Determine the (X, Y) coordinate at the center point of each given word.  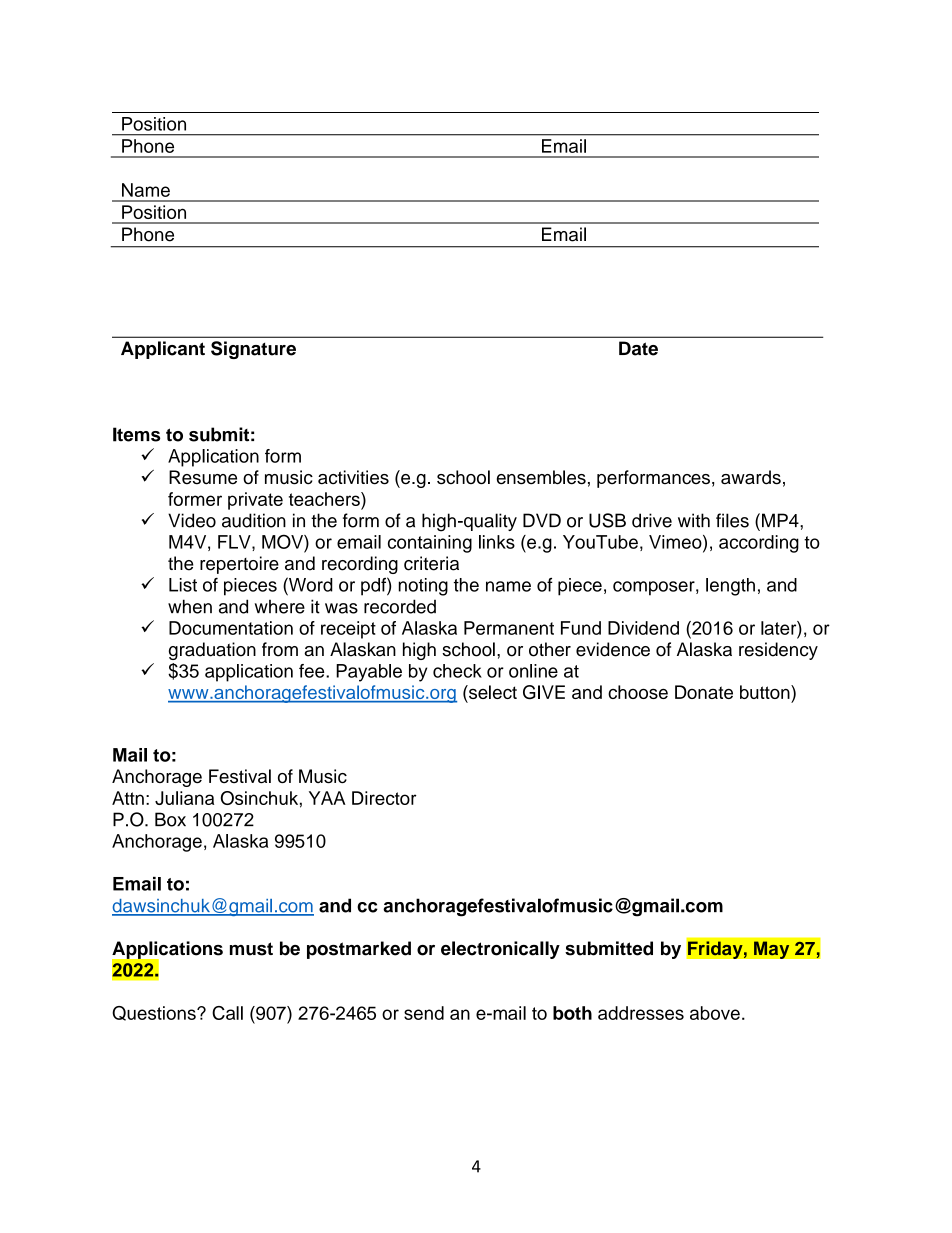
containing (430, 544)
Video (192, 520)
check (457, 671)
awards (751, 477)
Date (638, 348)
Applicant (163, 350)
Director (384, 798)
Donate (704, 692)
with (694, 520)
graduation (212, 651)
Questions (155, 1013)
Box (170, 819)
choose (638, 692)
